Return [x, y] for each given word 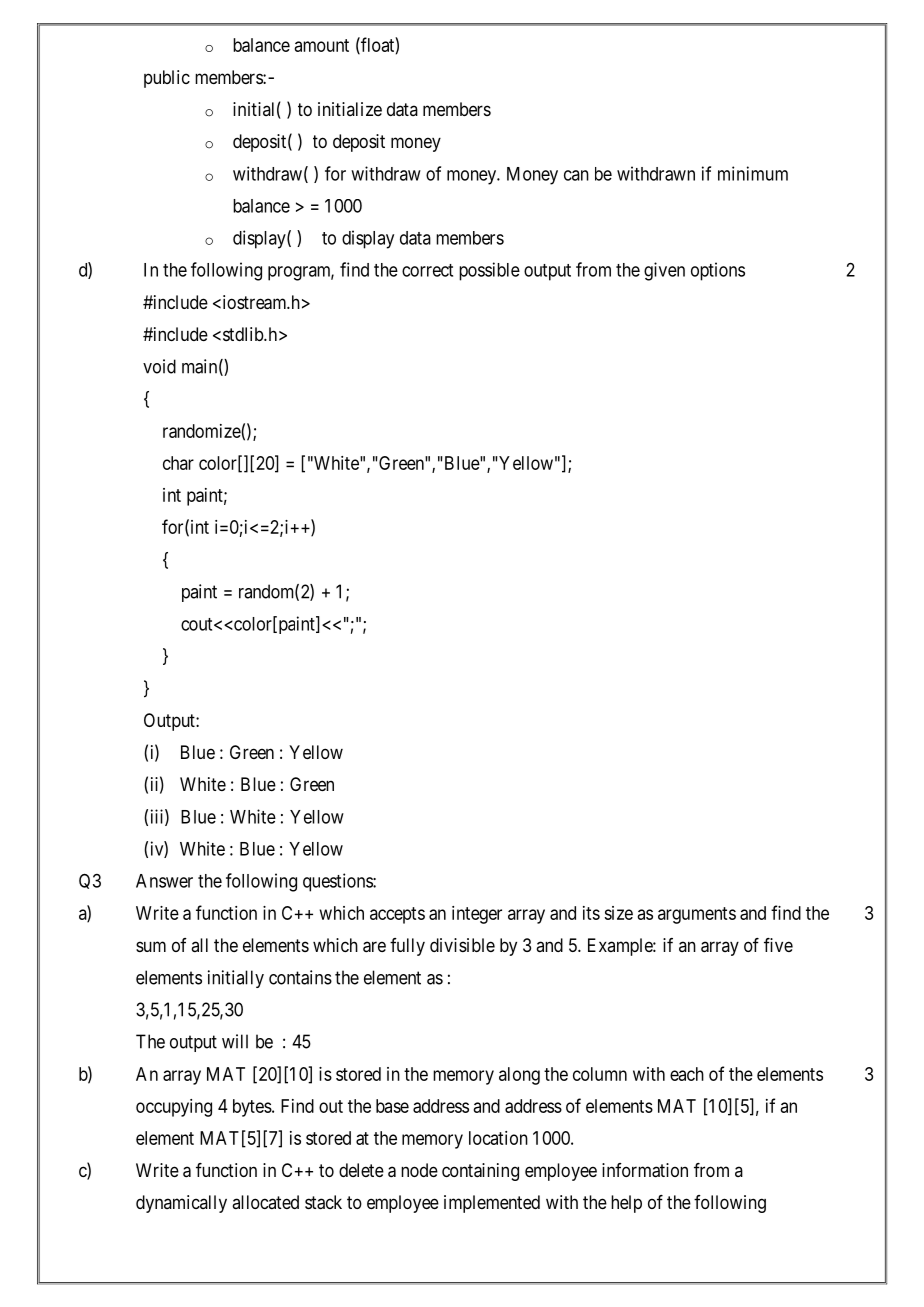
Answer [164, 881]
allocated [265, 1202]
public [167, 79]
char [178, 463]
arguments [697, 915]
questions [338, 882]
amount [321, 45]
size [618, 913]
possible [489, 271]
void [159, 366]
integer [477, 915]
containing [480, 1172]
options [718, 271]
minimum [753, 173]
